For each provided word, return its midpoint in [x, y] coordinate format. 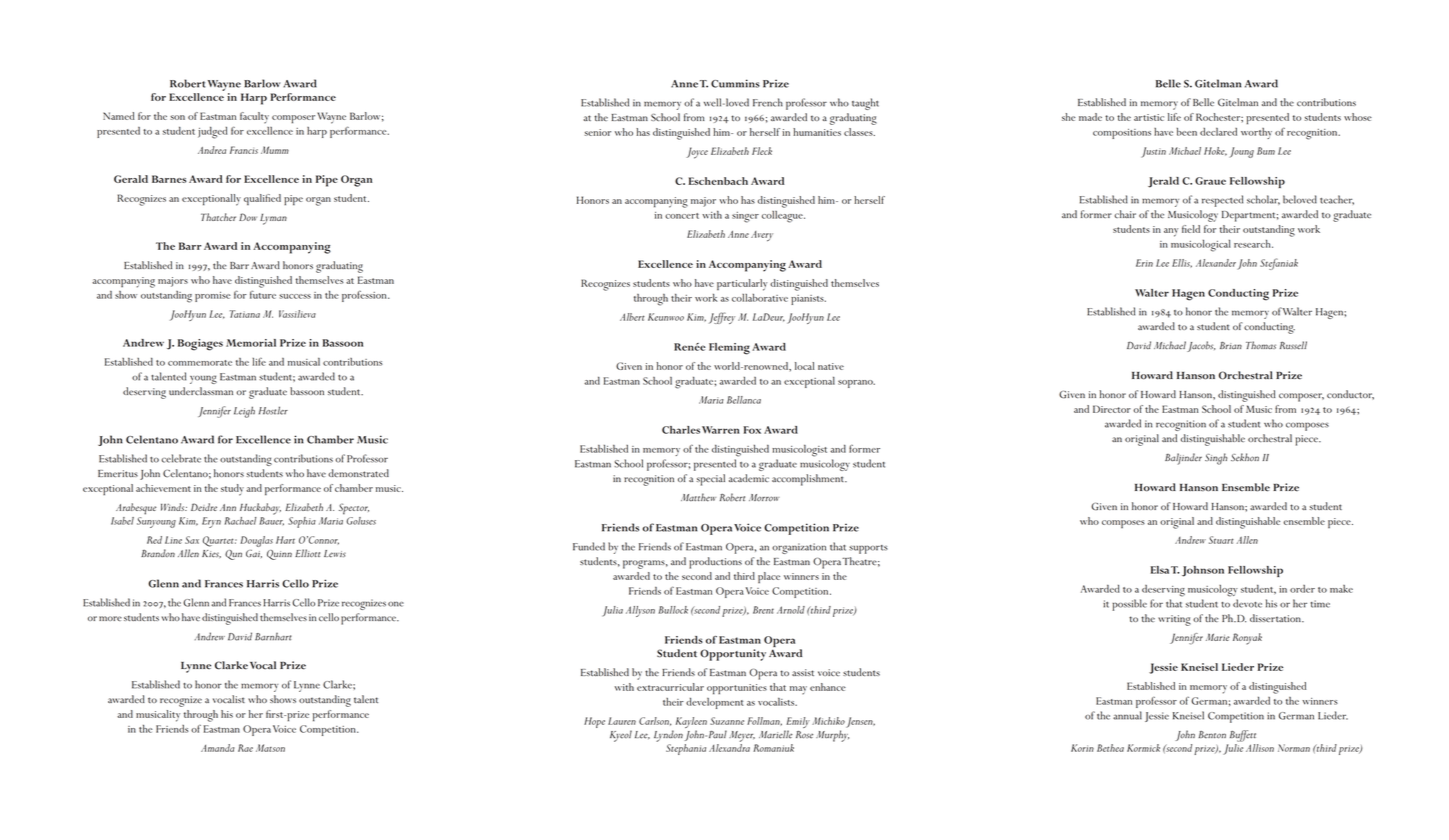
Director [1112, 409]
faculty [254, 118]
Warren [721, 430]
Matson [270, 748]
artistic [1149, 117]
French [768, 102]
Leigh [244, 412]
